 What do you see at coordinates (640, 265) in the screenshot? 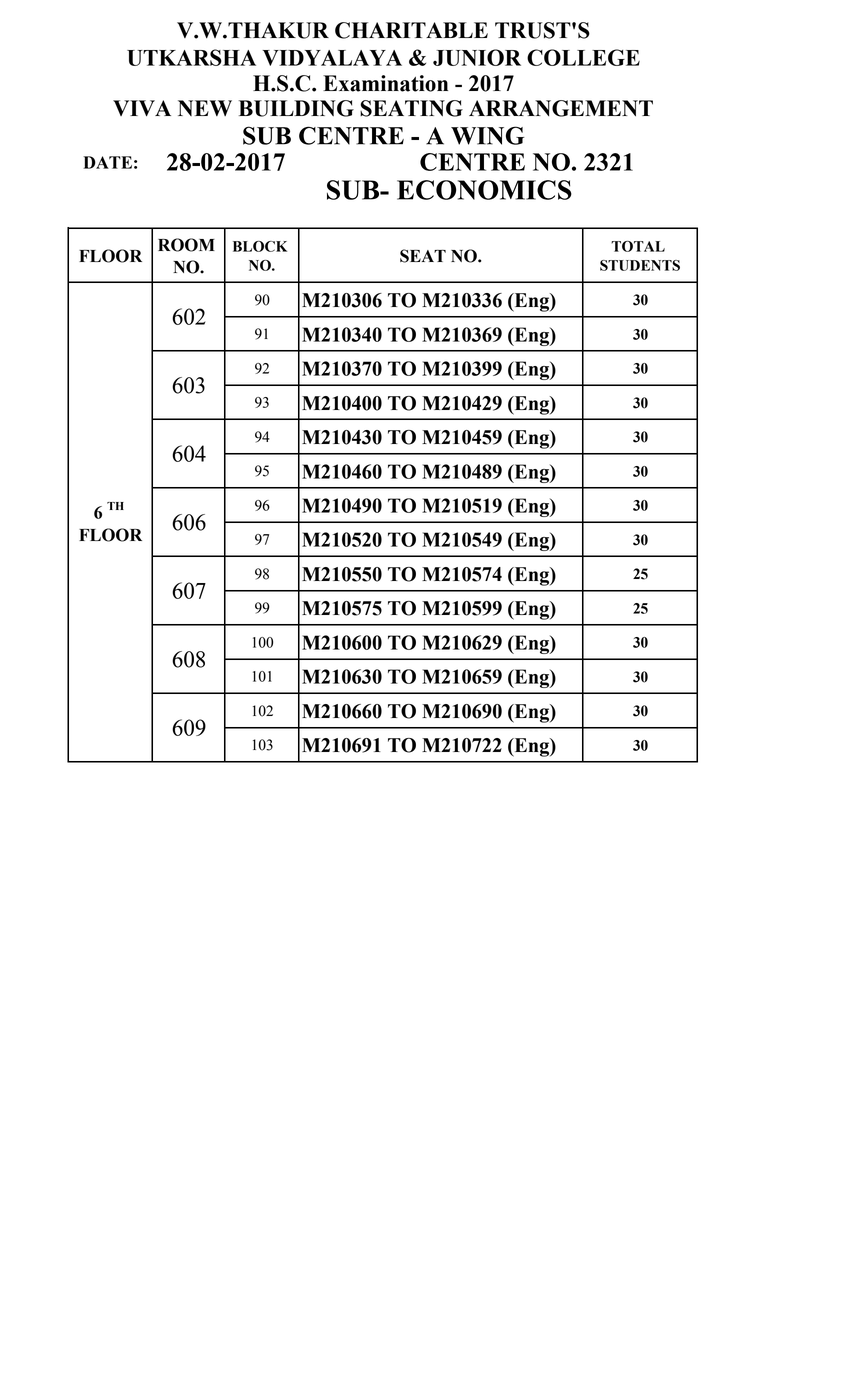
I see `STUDENTS` at bounding box center [640, 265].
